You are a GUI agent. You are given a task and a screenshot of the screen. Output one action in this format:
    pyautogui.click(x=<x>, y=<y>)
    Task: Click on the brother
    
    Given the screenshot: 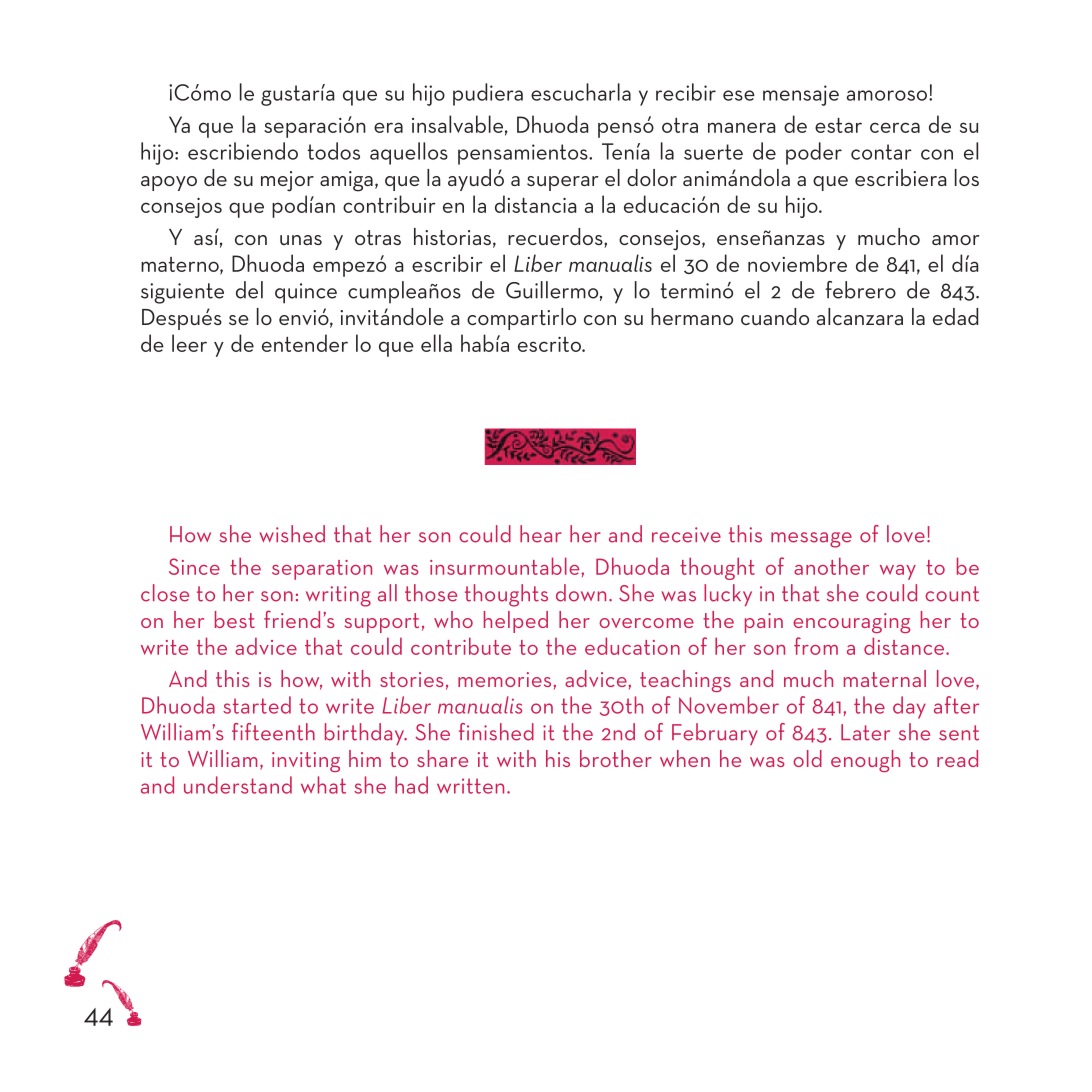 What is the action you would take?
    pyautogui.click(x=616, y=758)
